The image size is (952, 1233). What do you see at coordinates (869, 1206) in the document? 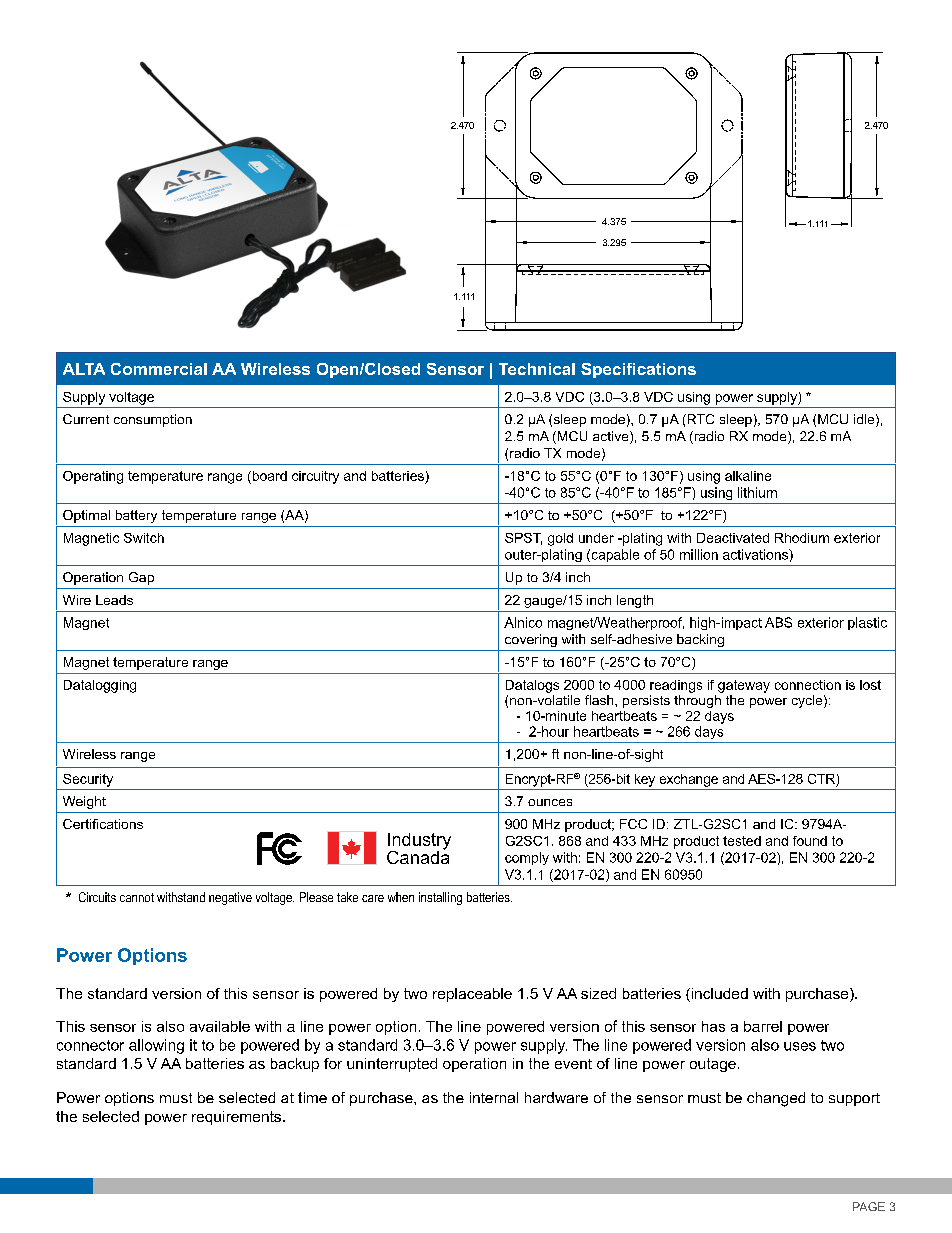
I see `PAGE` at bounding box center [869, 1206].
